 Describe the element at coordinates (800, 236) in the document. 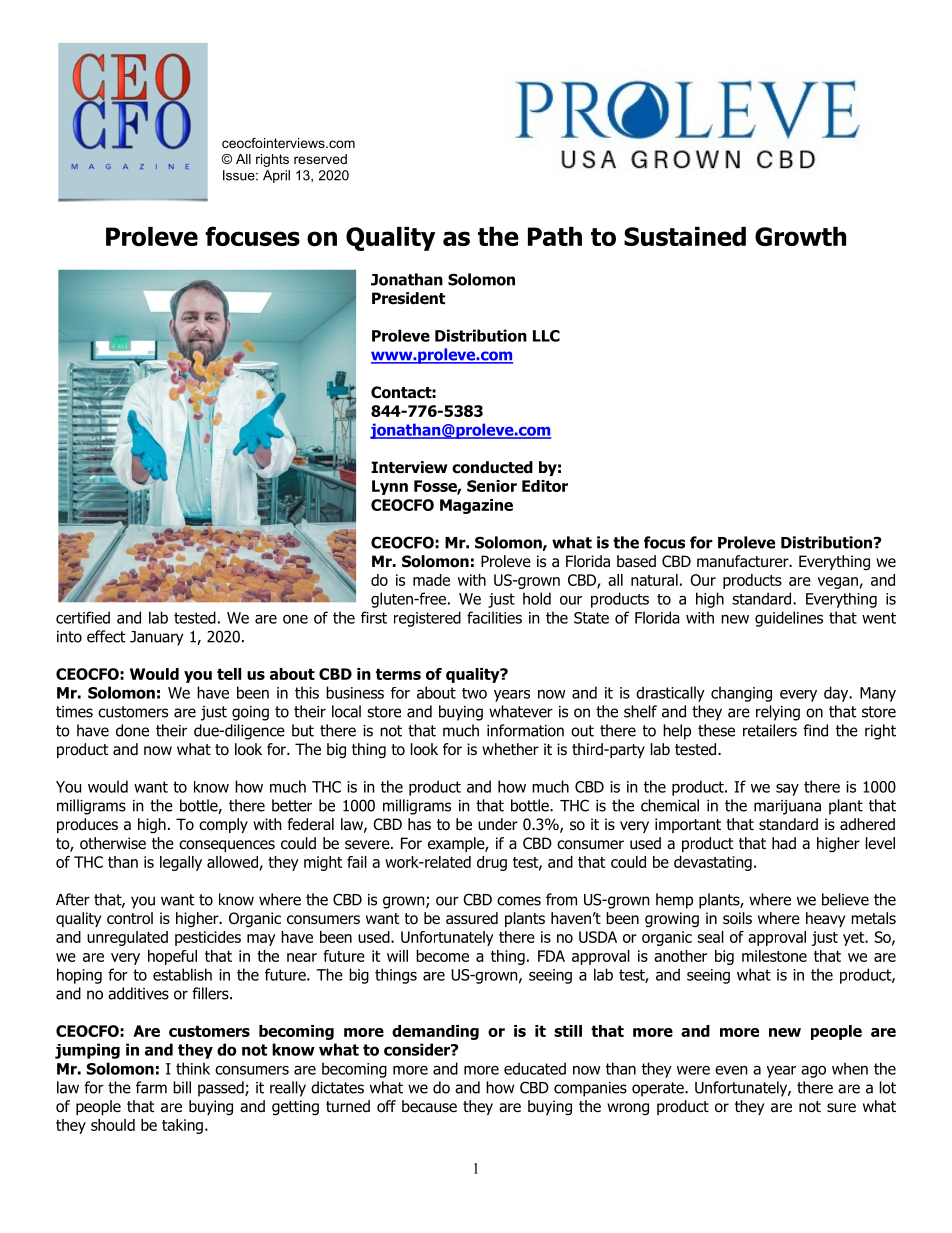

I see `Growth` at that location.
